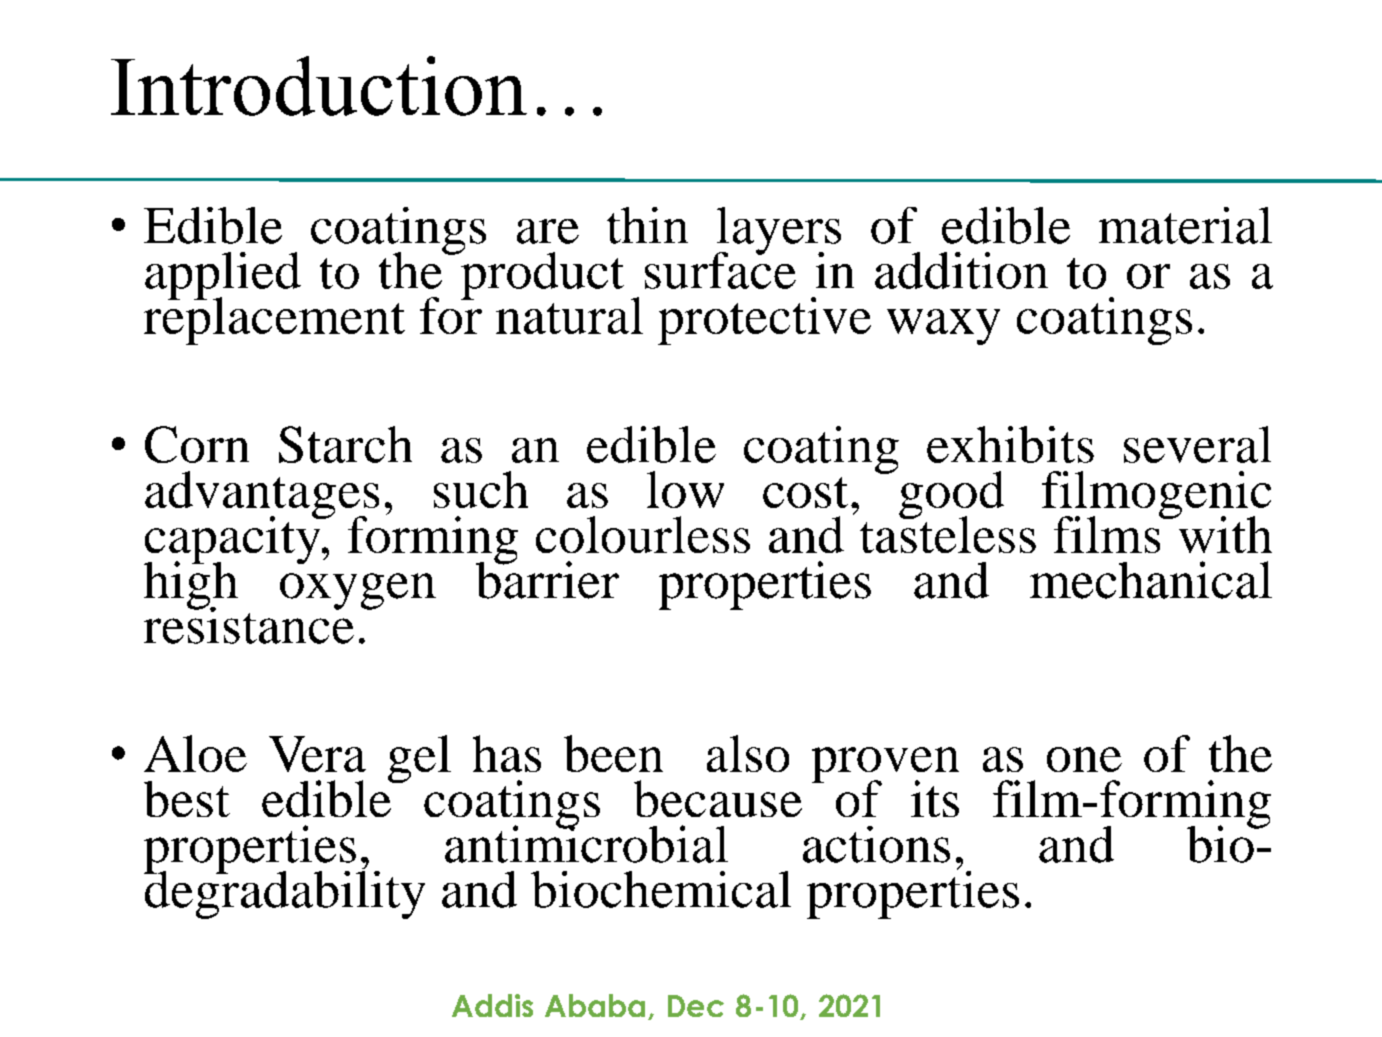 The height and width of the page is (1037, 1382). Describe the element at coordinates (492, 1005) in the page. I see `Addis` at that location.
